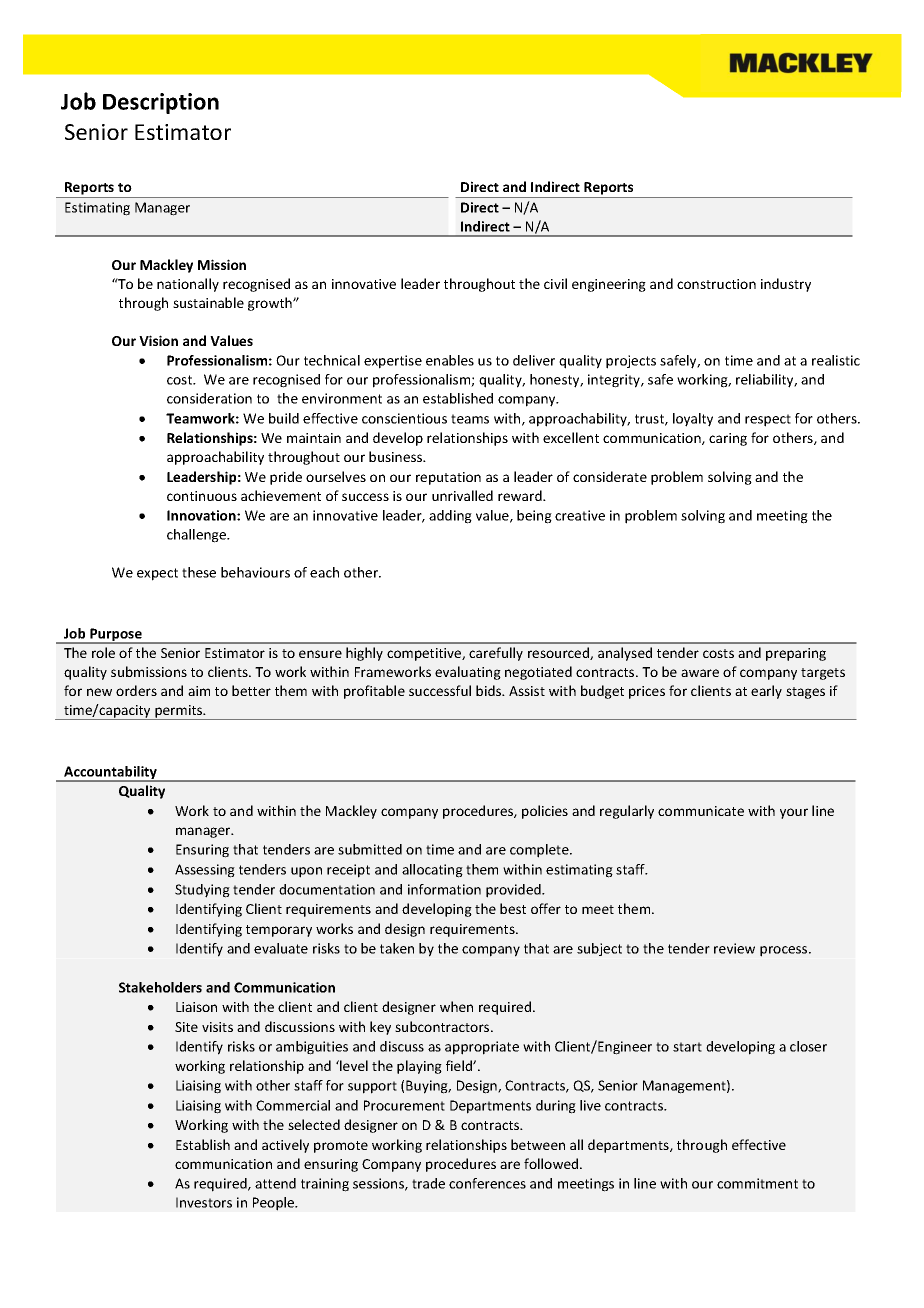  Describe the element at coordinates (796, 654) in the screenshot. I see `preparing` at that location.
